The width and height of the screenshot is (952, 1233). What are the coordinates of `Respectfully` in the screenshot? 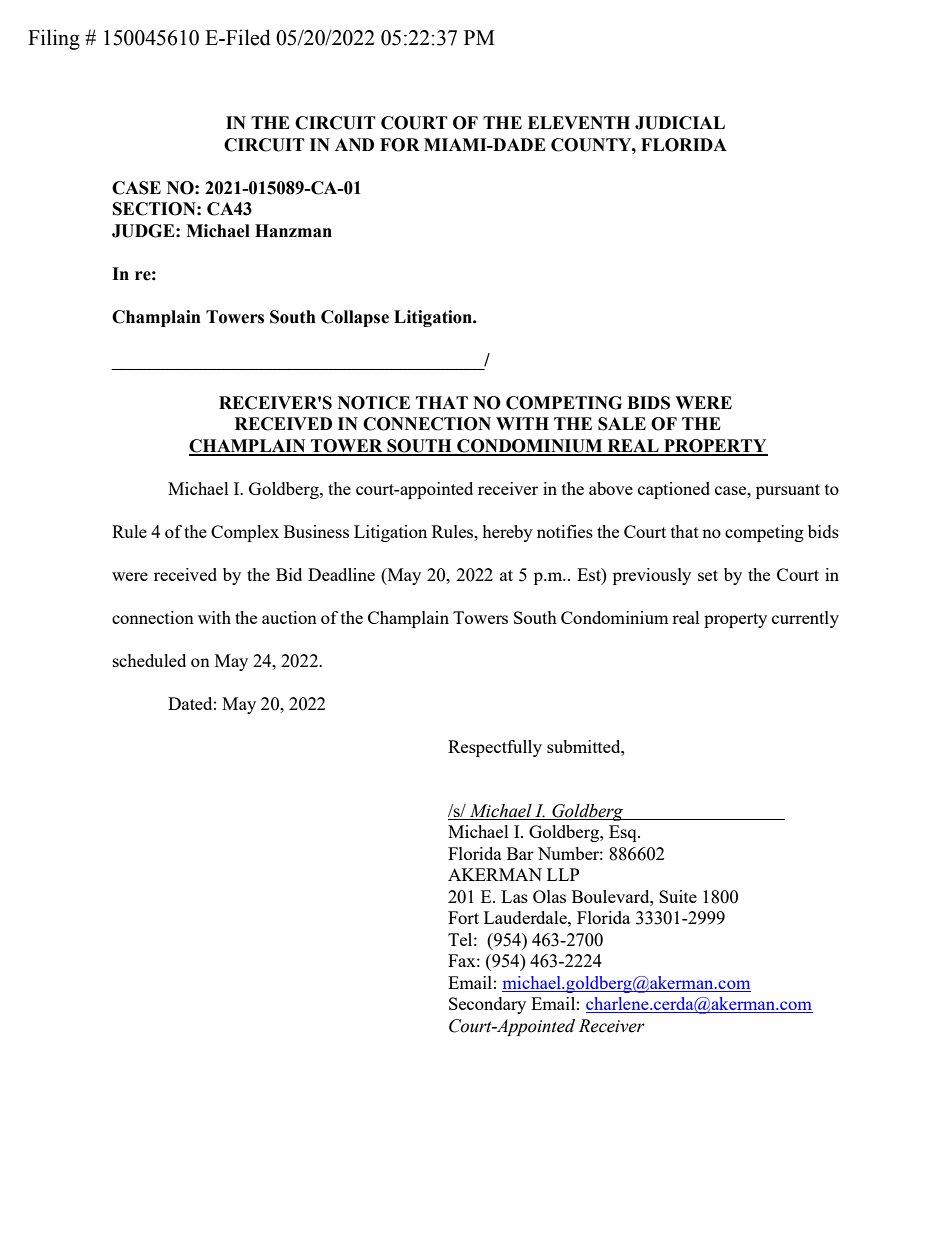 It's located at (495, 748).
